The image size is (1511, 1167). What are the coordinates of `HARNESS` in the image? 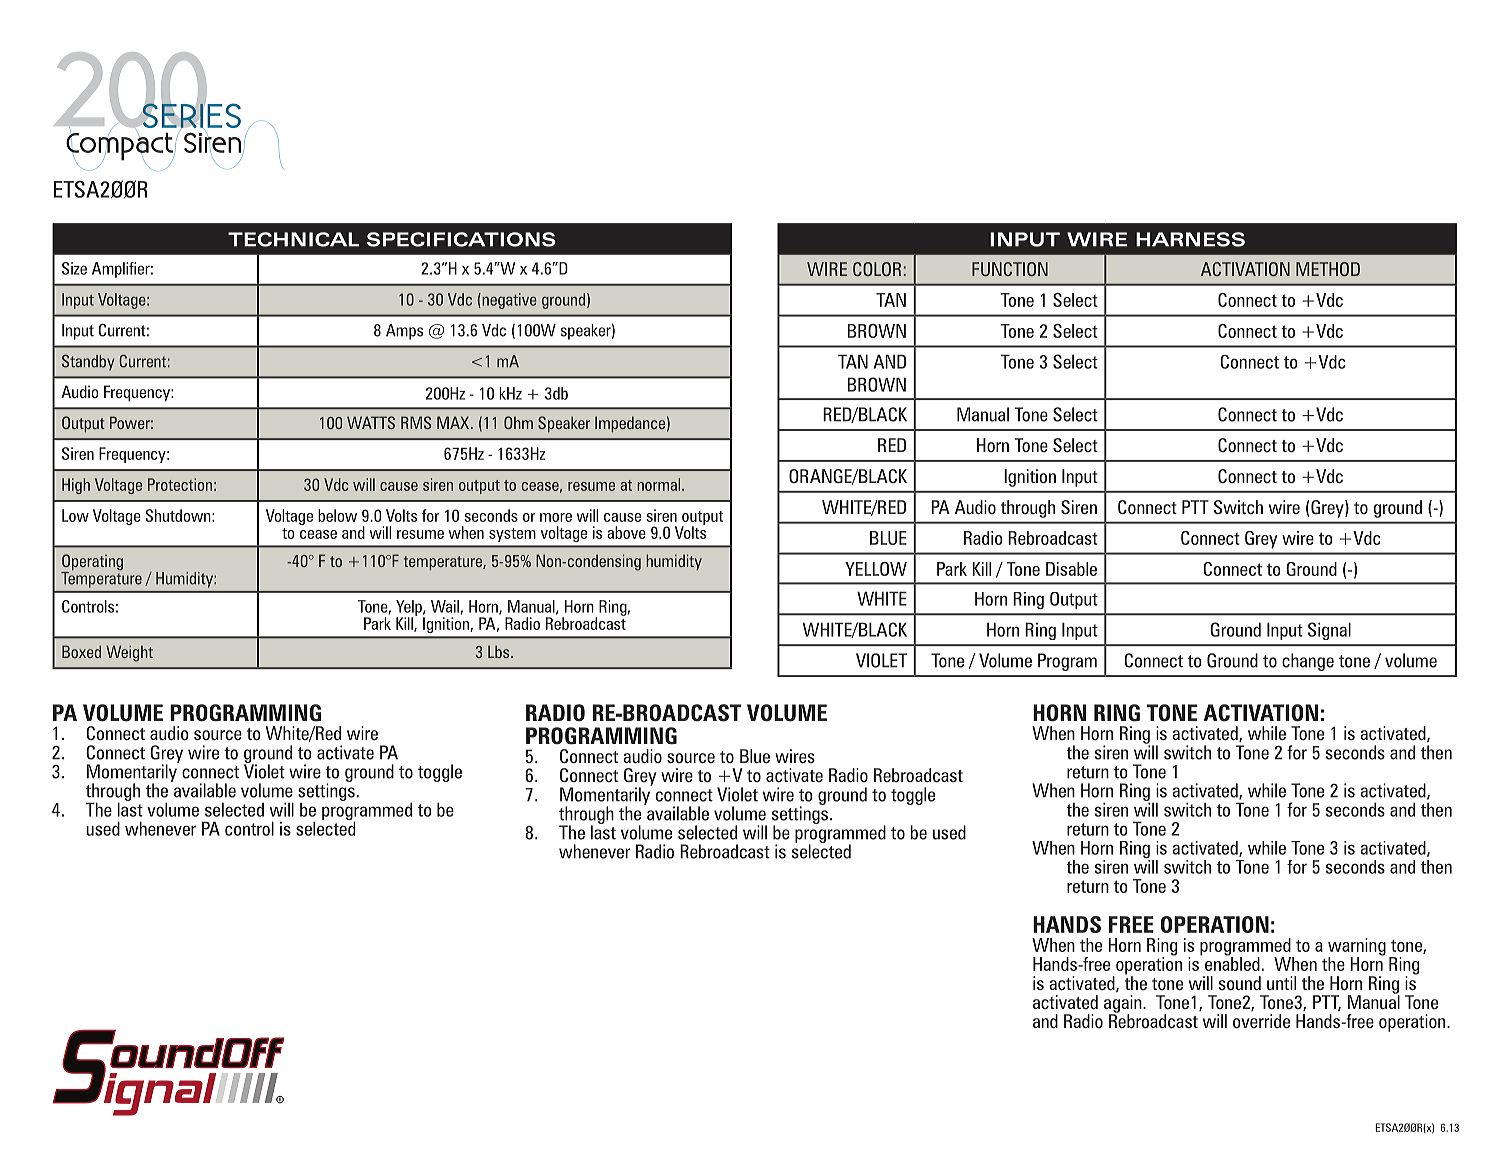 It's located at (1190, 239).
